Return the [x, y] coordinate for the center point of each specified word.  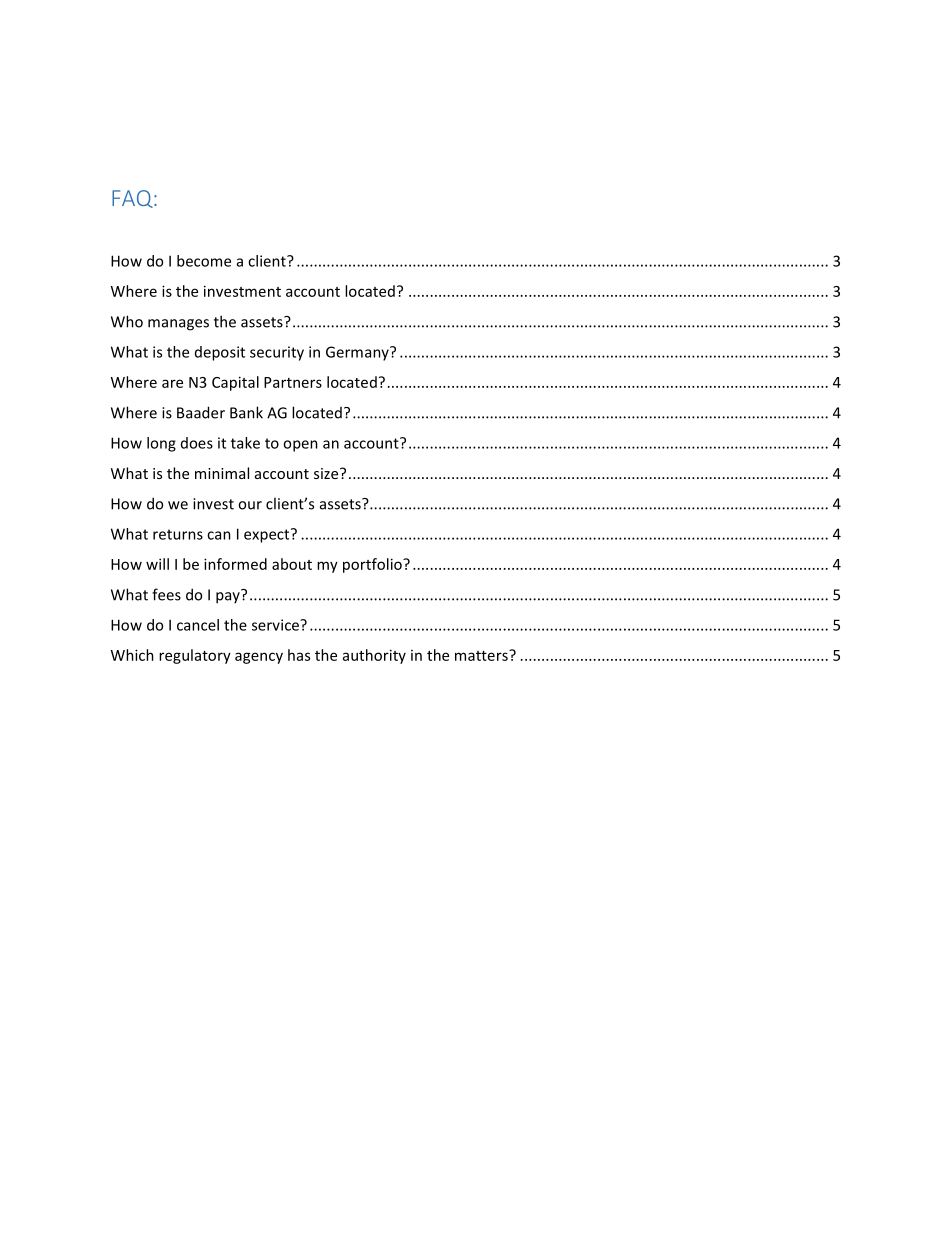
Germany [358, 353]
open [300, 446]
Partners [293, 382]
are [172, 383]
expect [268, 535]
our [250, 505]
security [277, 353]
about [292, 564]
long [161, 444]
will [157, 564]
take [245, 443]
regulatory [195, 656]
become [204, 261]
